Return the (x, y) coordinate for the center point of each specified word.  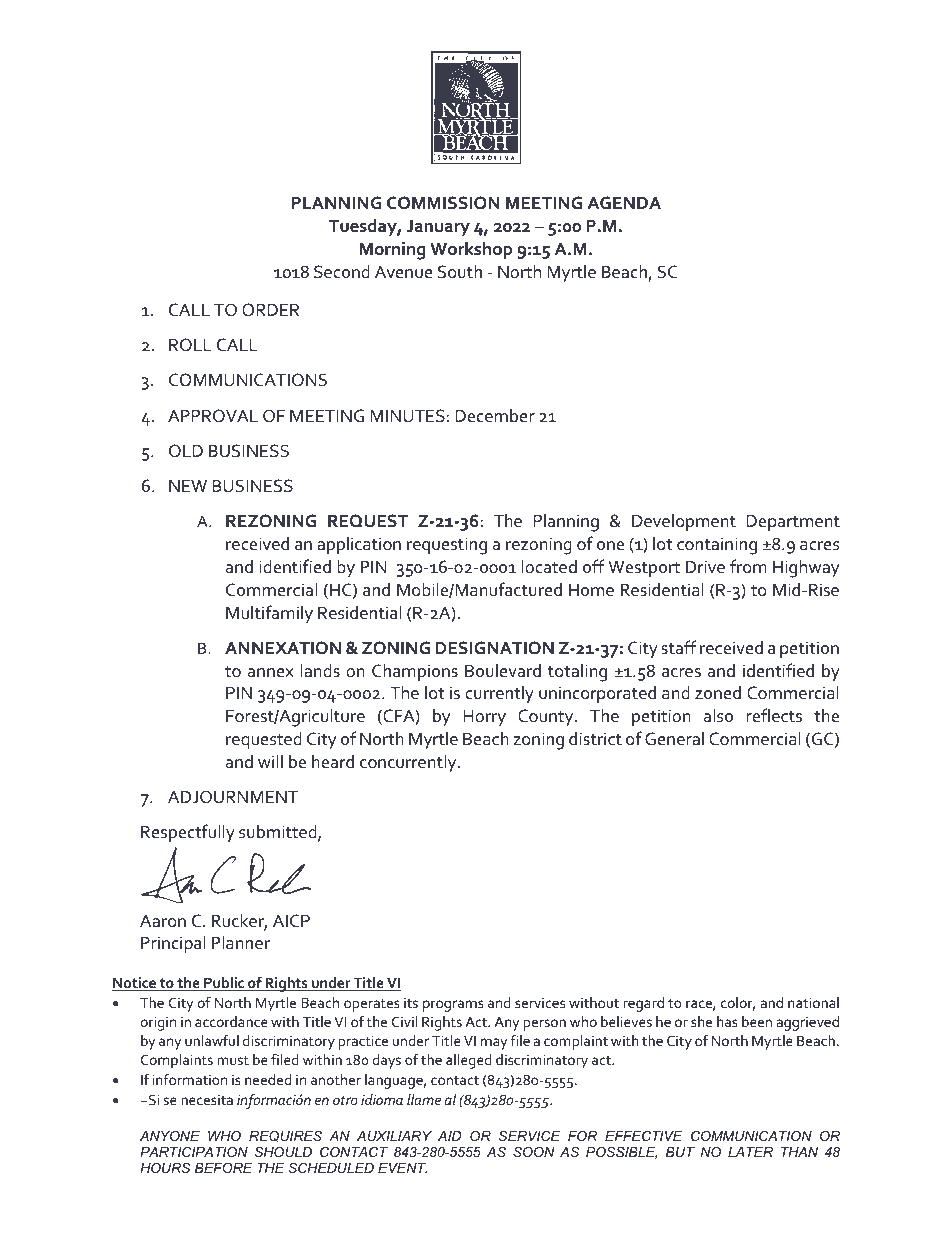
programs (453, 1006)
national (813, 1002)
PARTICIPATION (194, 1152)
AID (449, 1136)
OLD (186, 451)
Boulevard (503, 671)
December (495, 416)
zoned (718, 693)
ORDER (270, 310)
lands (320, 670)
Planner (241, 942)
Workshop (471, 250)
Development (684, 522)
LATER (750, 1152)
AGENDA (624, 203)
